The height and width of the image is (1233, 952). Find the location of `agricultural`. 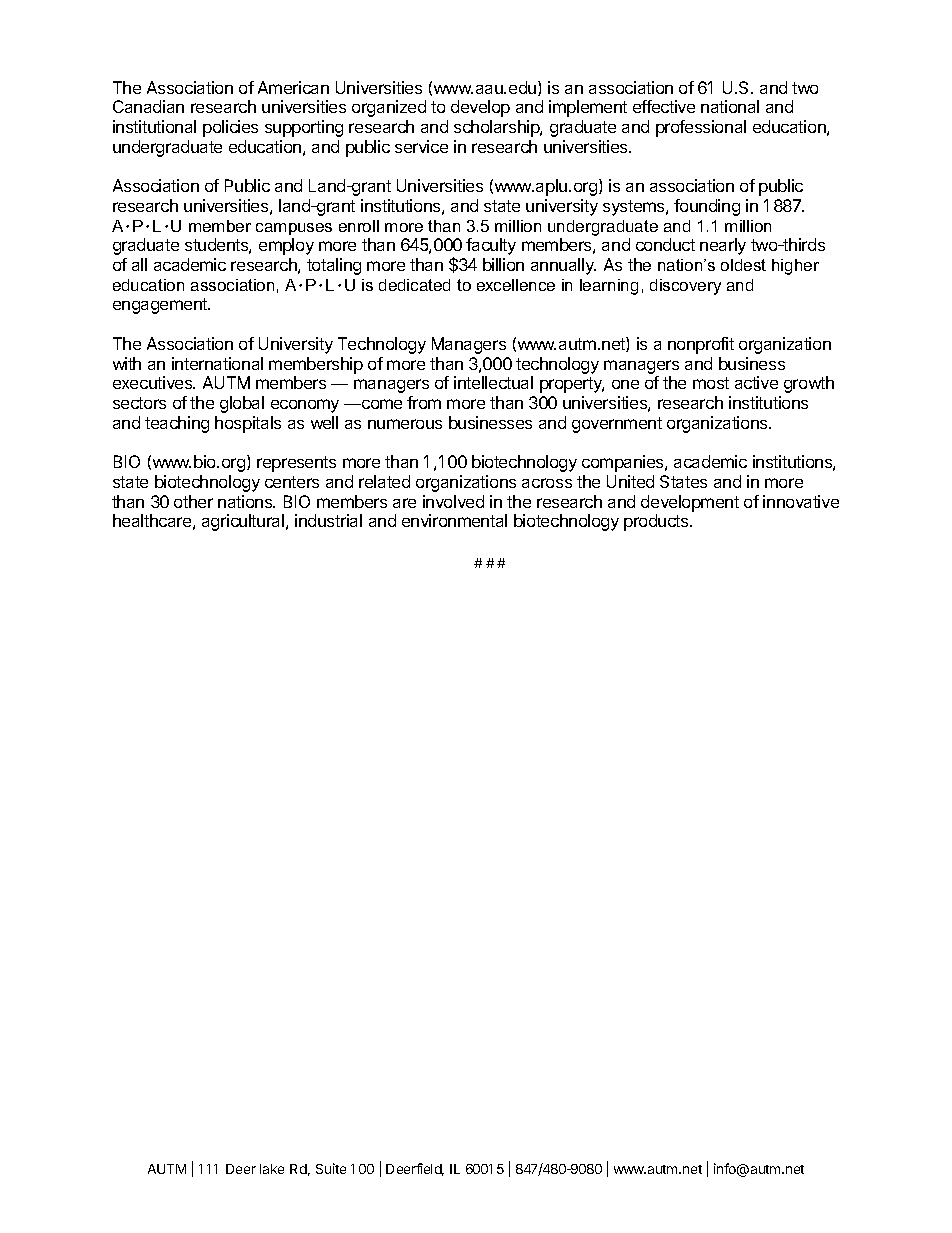

agricultural is located at coordinates (244, 522).
